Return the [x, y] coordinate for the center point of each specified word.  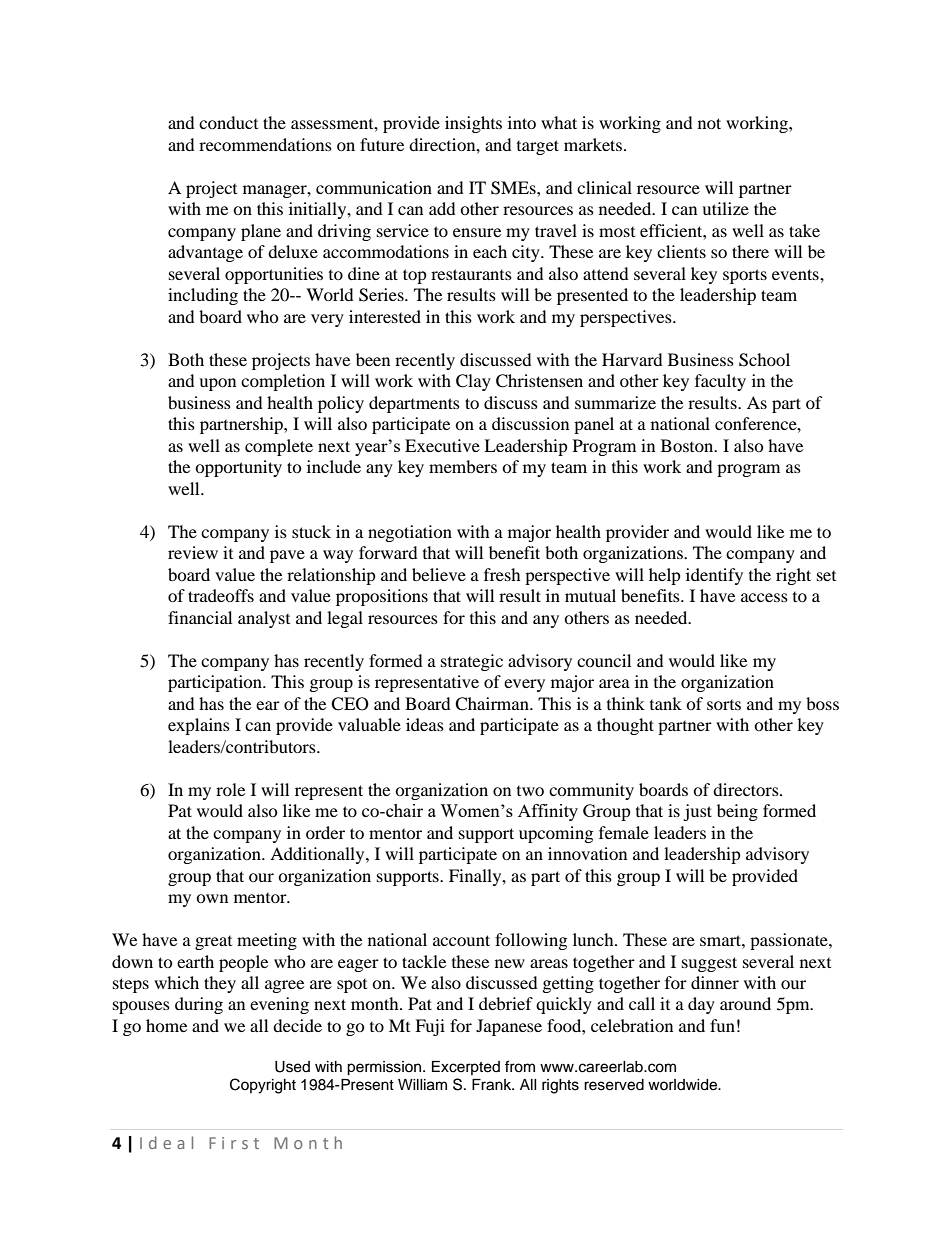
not [709, 123]
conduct [228, 122]
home [166, 1025]
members [463, 466]
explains [199, 726]
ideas [425, 724]
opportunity [238, 468]
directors [747, 789]
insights [473, 124]
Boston [688, 445]
